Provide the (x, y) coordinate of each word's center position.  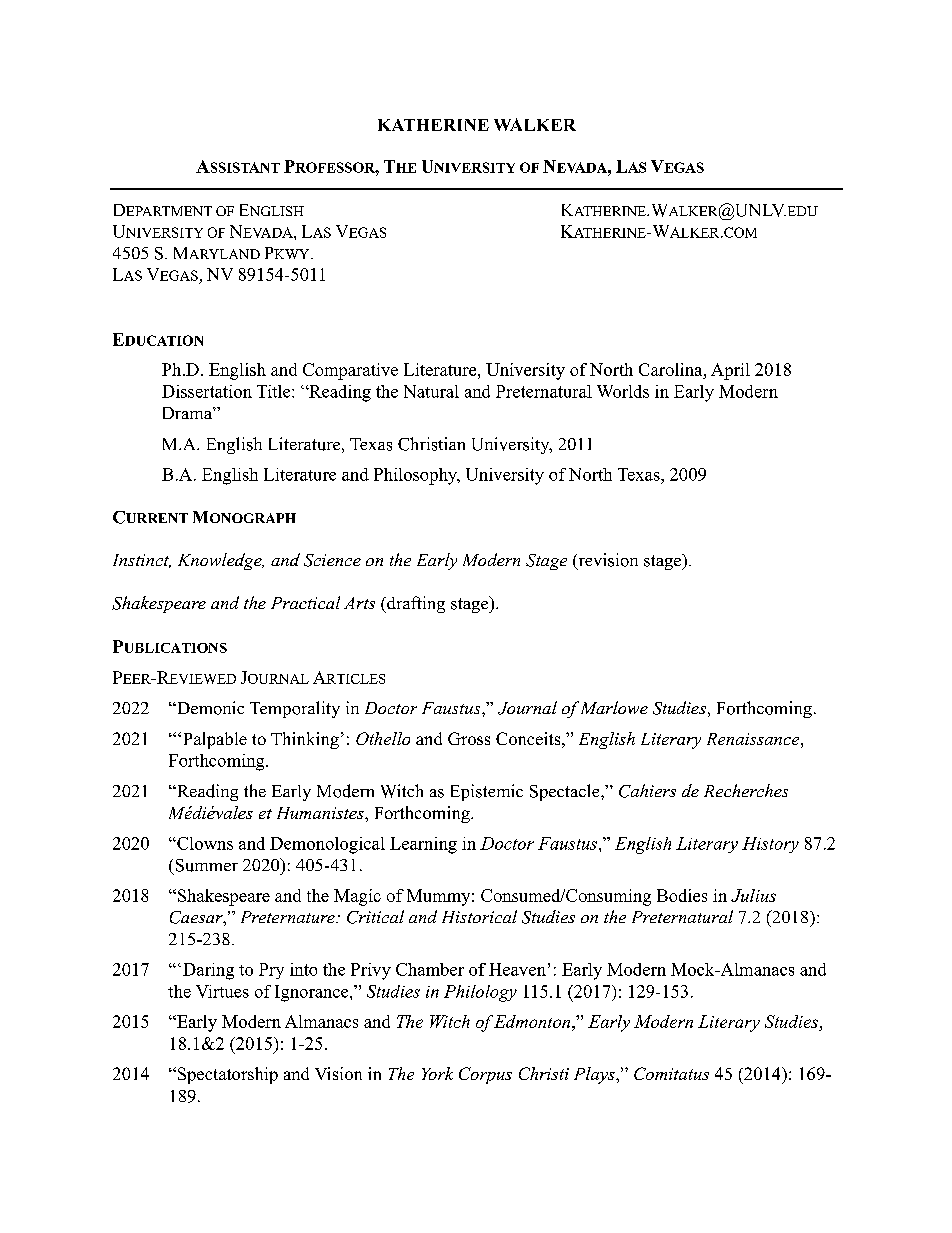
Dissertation (207, 391)
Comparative (350, 371)
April (730, 371)
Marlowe (614, 707)
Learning (423, 845)
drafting (415, 604)
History (770, 845)
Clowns (204, 843)
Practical (305, 602)
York (437, 1073)
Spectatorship (226, 1075)
